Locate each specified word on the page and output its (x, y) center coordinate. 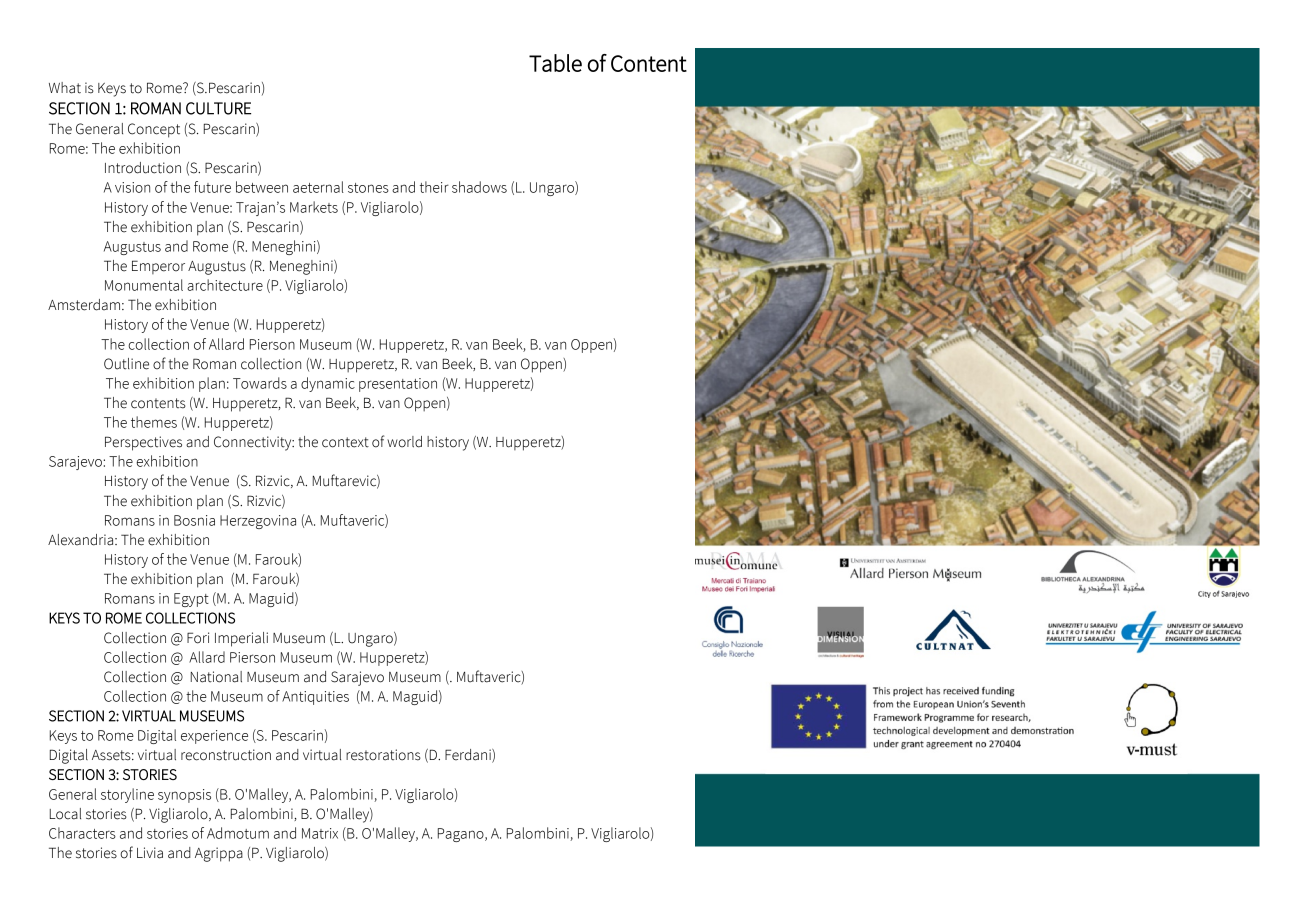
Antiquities (315, 698)
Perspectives (143, 443)
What (65, 88)
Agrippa (219, 854)
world (404, 442)
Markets (314, 207)
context (345, 442)
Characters (82, 833)
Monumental (144, 285)
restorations (383, 755)
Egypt (191, 600)
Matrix (320, 833)
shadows (479, 187)
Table (555, 63)
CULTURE (218, 108)
